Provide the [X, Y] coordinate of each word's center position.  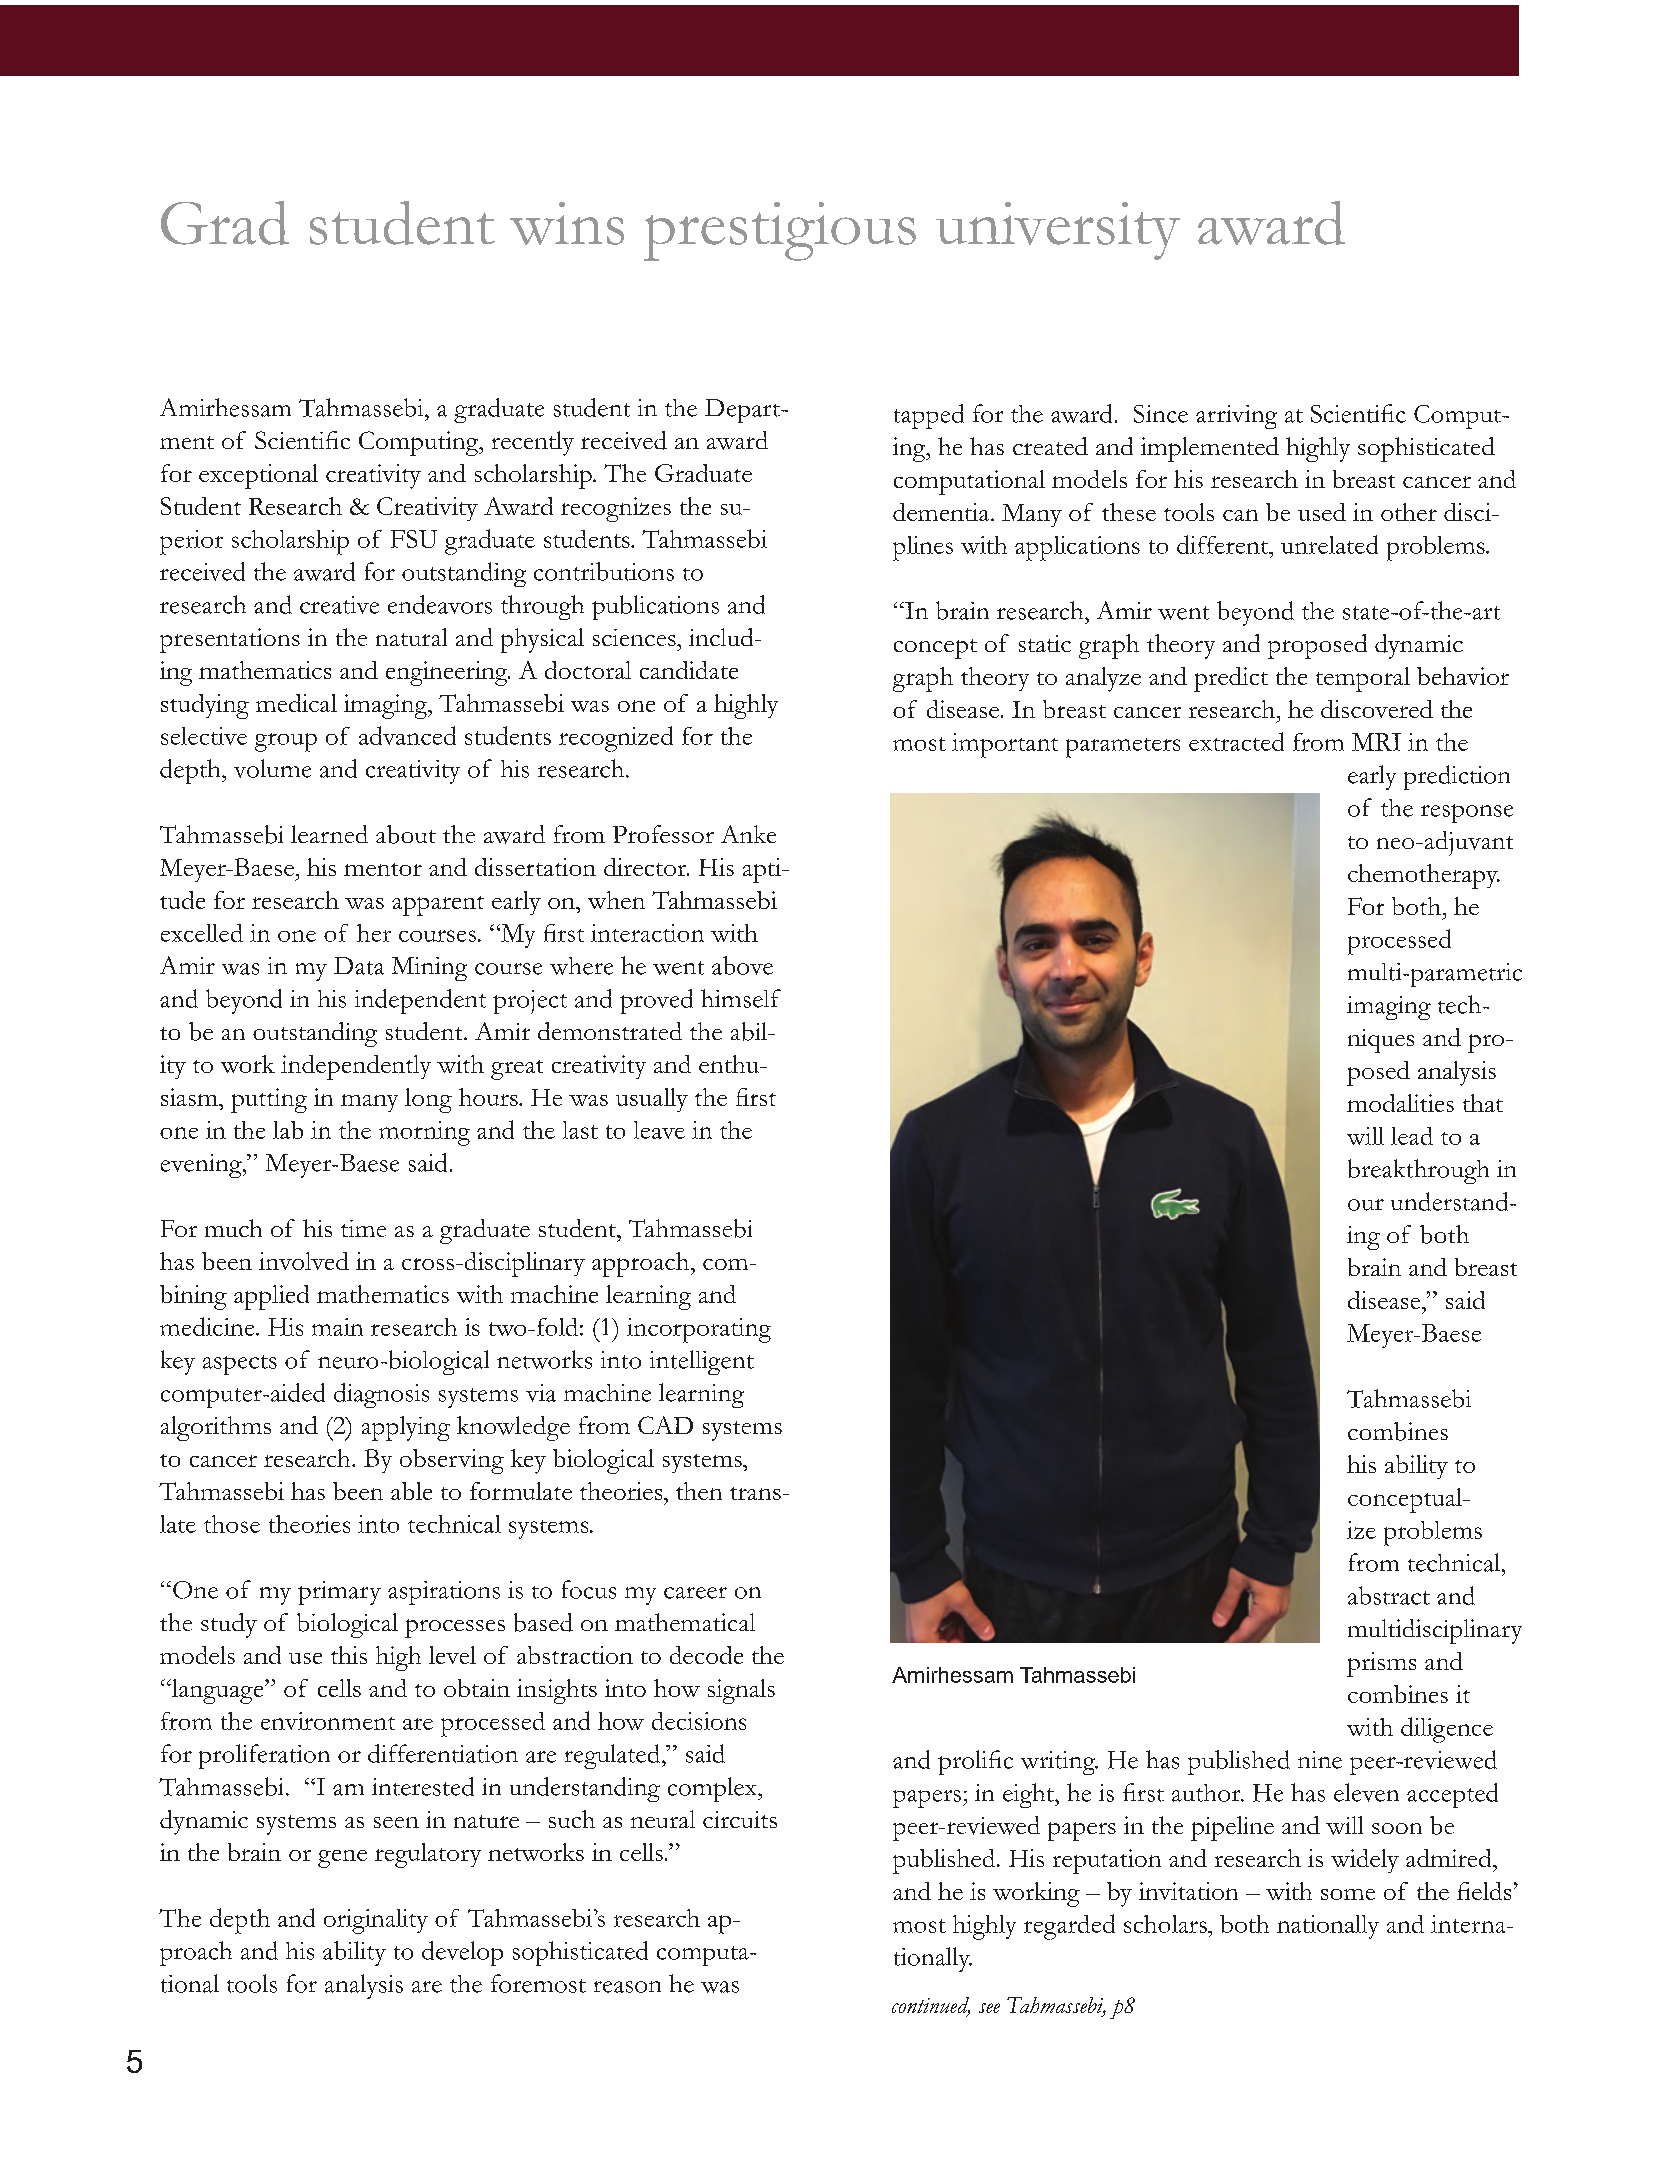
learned [329, 834]
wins [567, 223]
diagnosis [381, 1395]
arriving [1236, 417]
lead [1412, 1136]
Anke [748, 834]
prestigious [780, 231]
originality [376, 1921]
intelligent [702, 1362]
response [1467, 813]
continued [931, 2006]
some [1348, 1894]
